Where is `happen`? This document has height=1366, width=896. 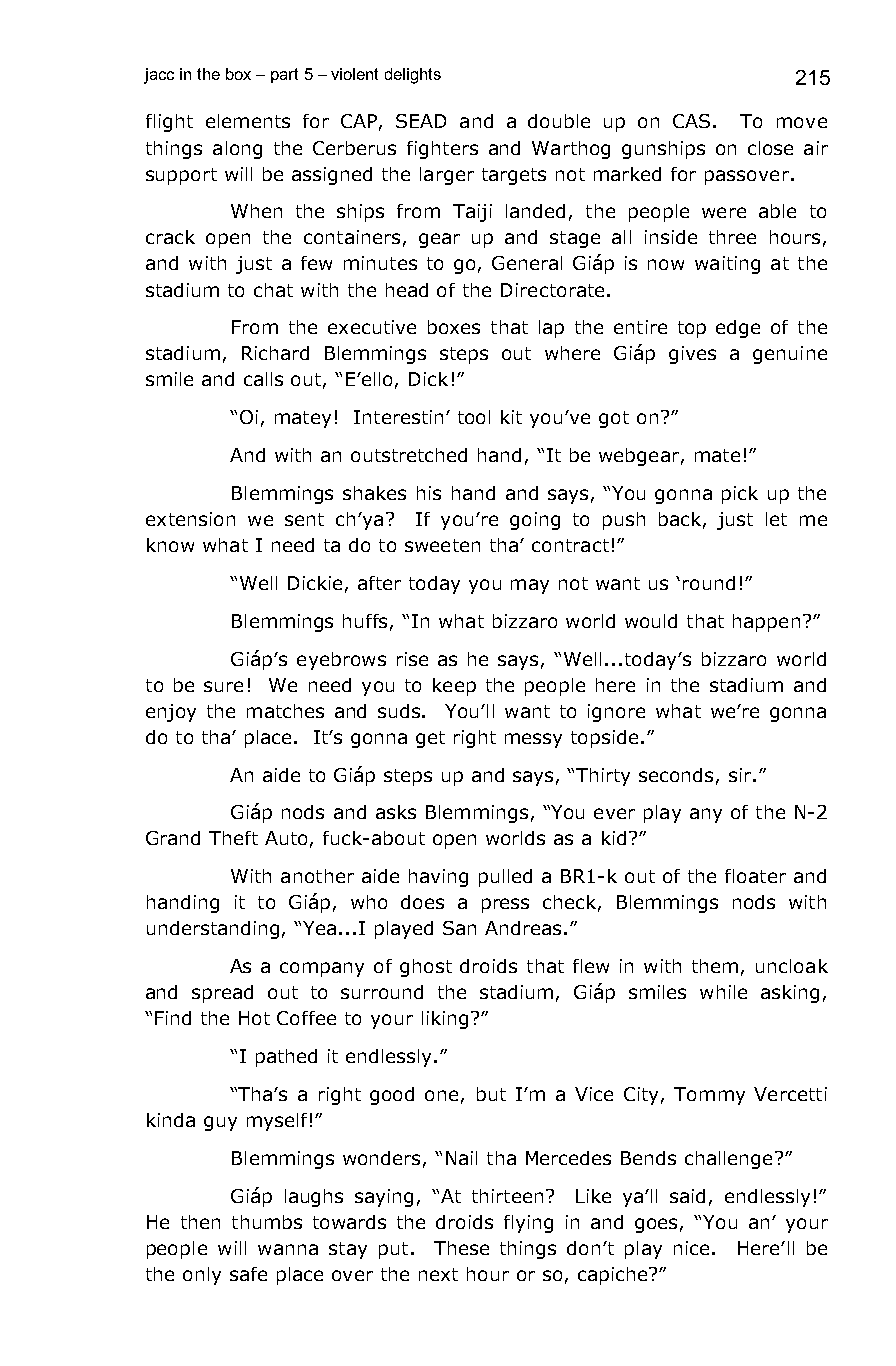 happen is located at coordinates (766, 623).
